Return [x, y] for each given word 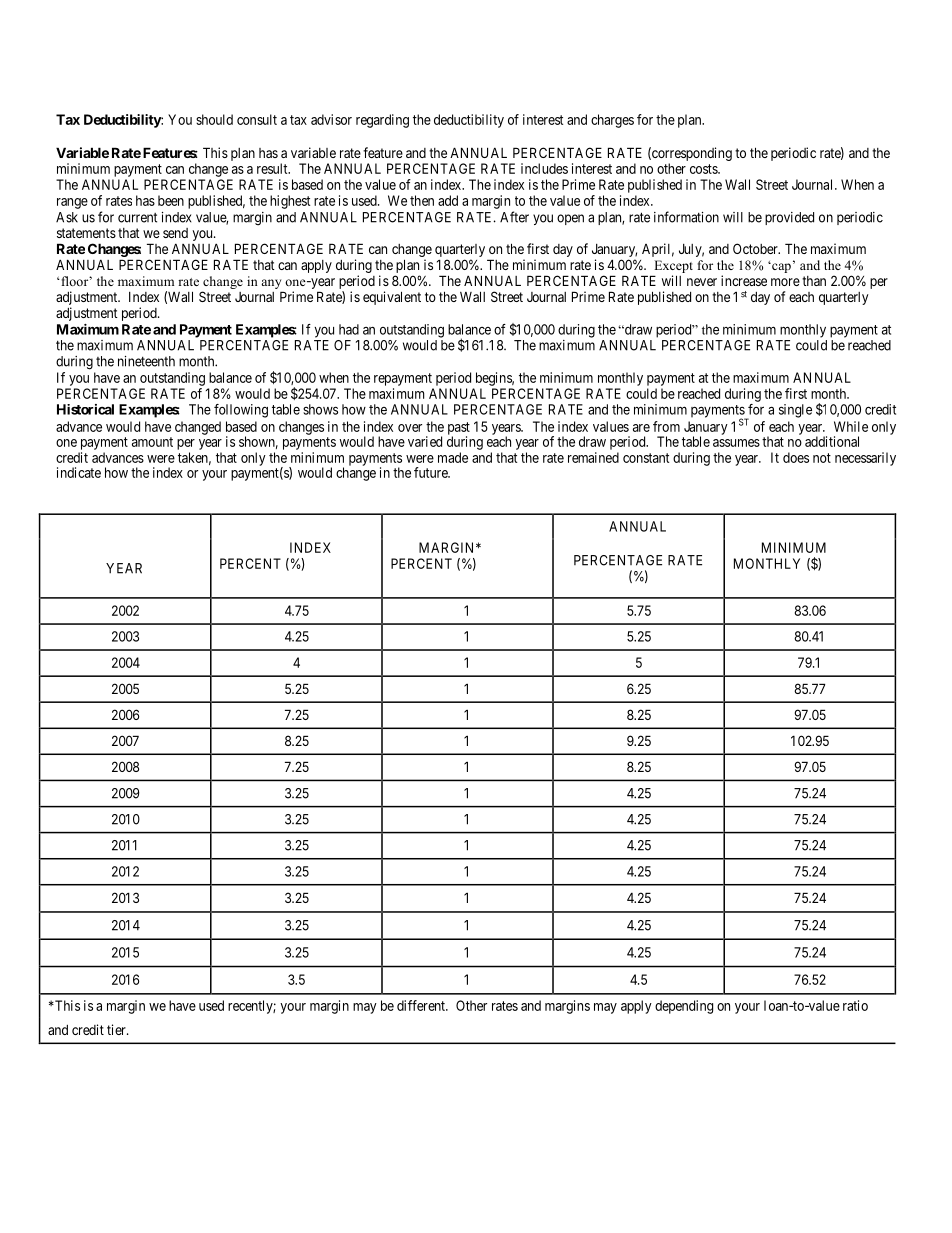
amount [152, 442]
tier [117, 1029]
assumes [736, 443]
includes [544, 168]
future [432, 472]
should [214, 119]
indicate [79, 472]
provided [789, 218]
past [459, 429]
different [422, 1005]
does [796, 457]
